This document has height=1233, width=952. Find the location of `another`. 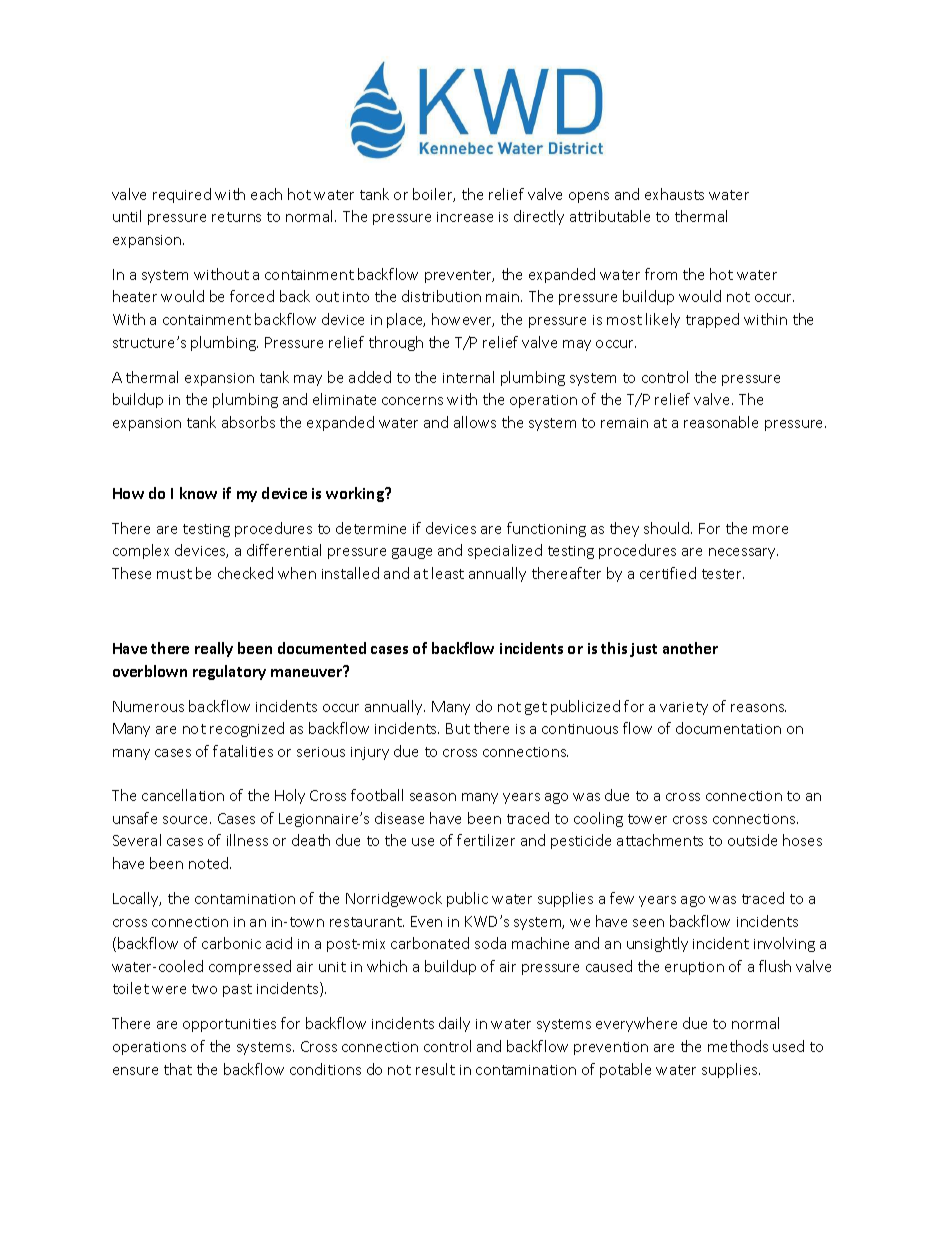

another is located at coordinates (690, 648).
